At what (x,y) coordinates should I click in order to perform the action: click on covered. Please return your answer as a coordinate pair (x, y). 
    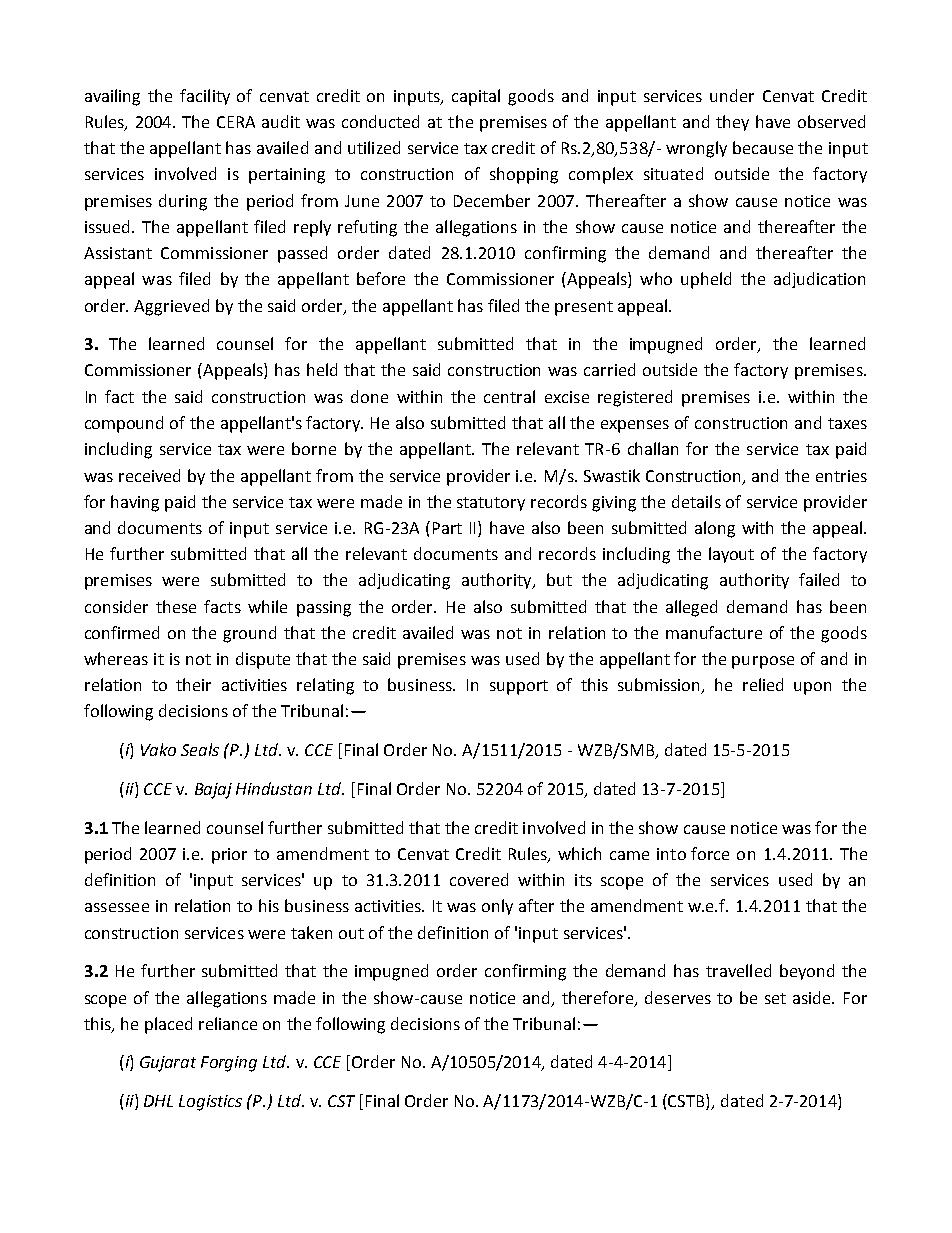
    Looking at the image, I should click on (479, 879).
